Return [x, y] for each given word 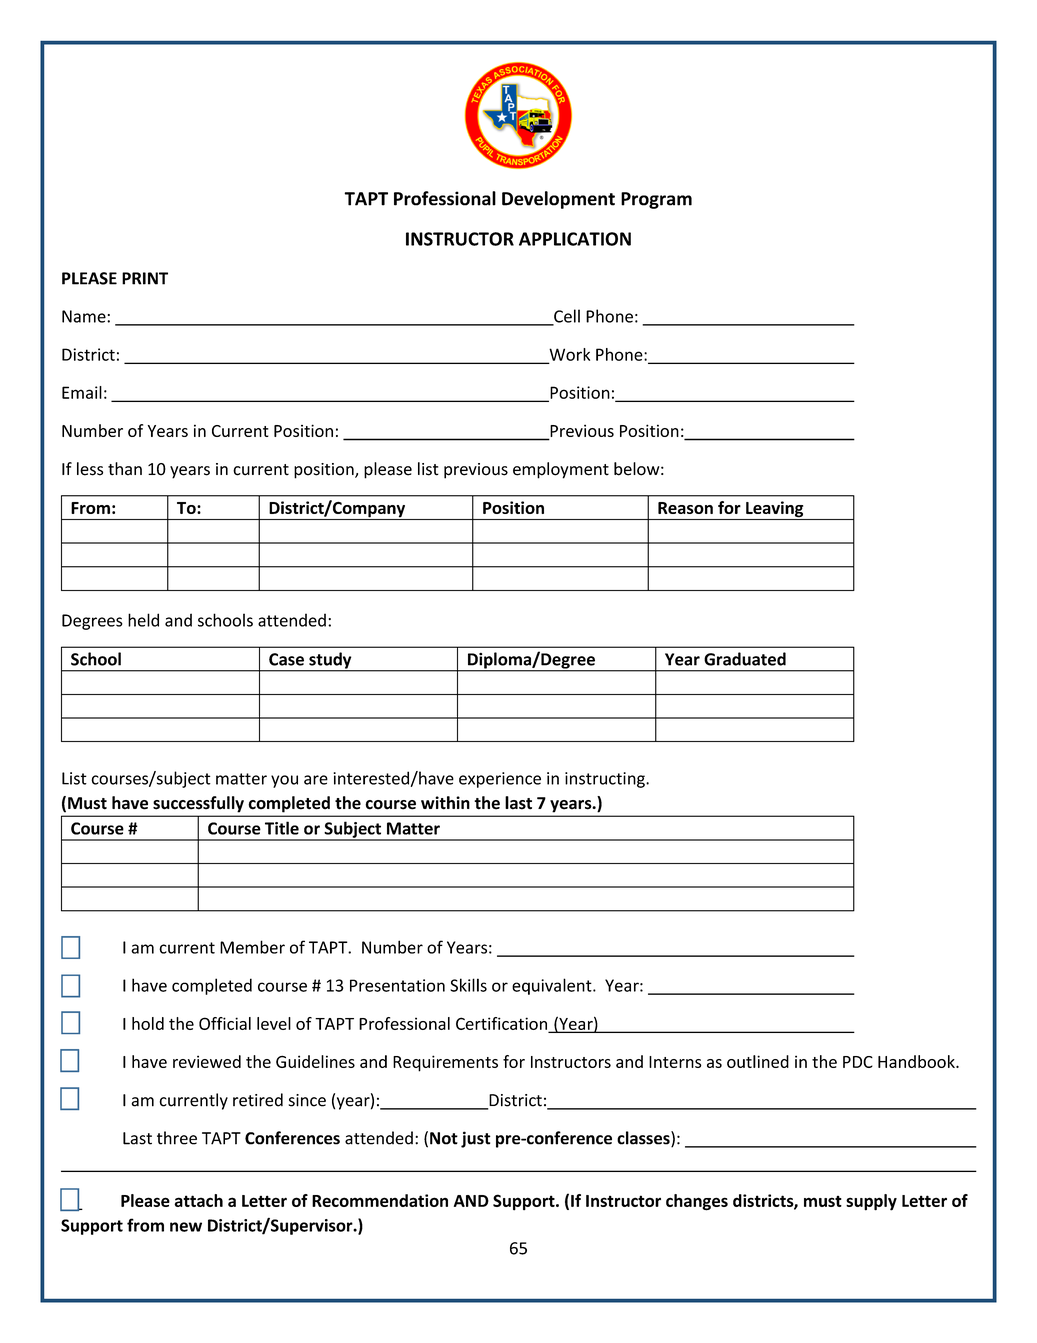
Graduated [745, 659]
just [476, 1139]
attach [198, 1200]
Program [656, 200]
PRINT [145, 278]
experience [500, 780]
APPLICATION [575, 239]
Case [286, 659]
